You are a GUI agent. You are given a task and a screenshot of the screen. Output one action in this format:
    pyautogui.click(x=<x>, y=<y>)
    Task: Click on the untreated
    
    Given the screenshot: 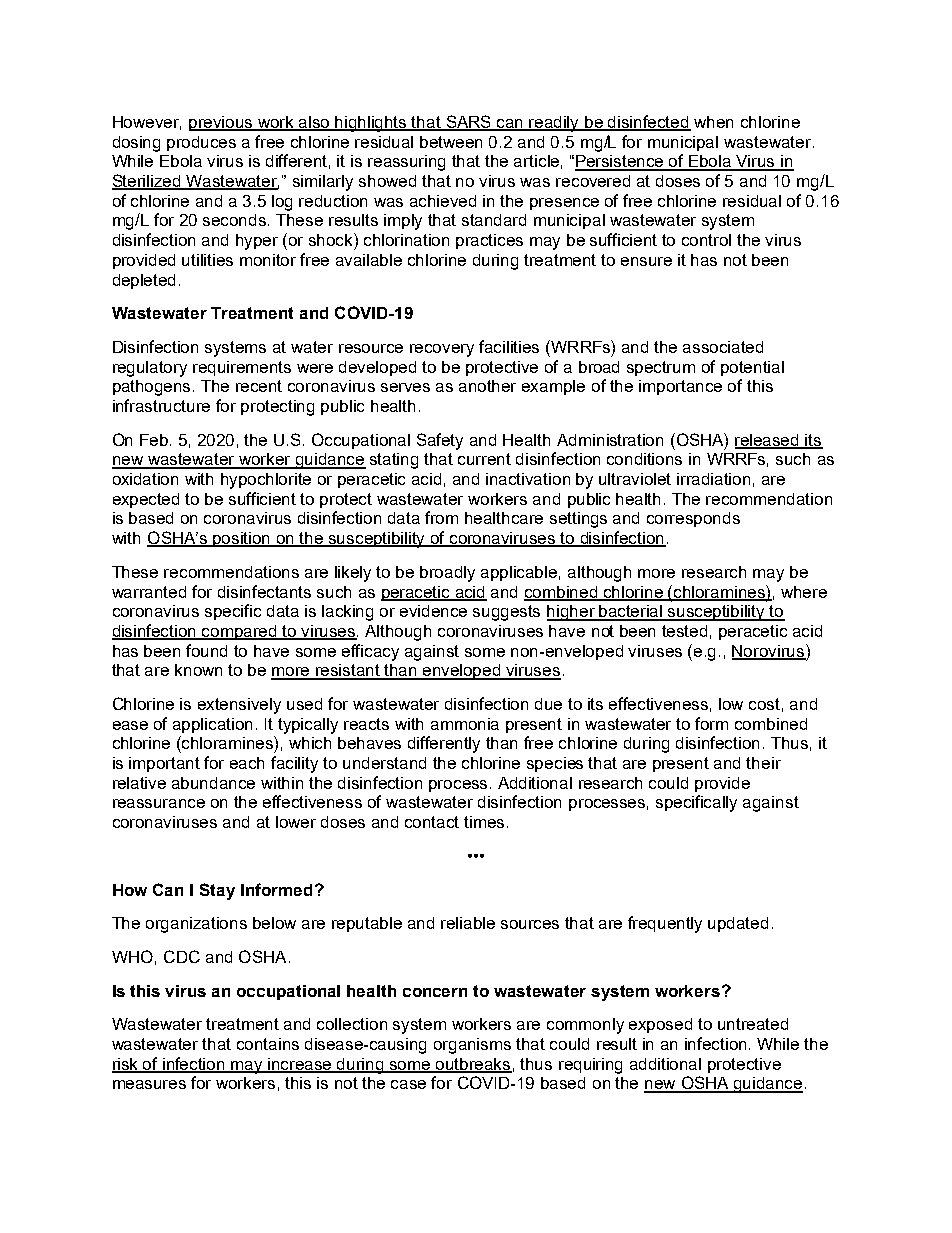 What is the action you would take?
    pyautogui.click(x=753, y=1024)
